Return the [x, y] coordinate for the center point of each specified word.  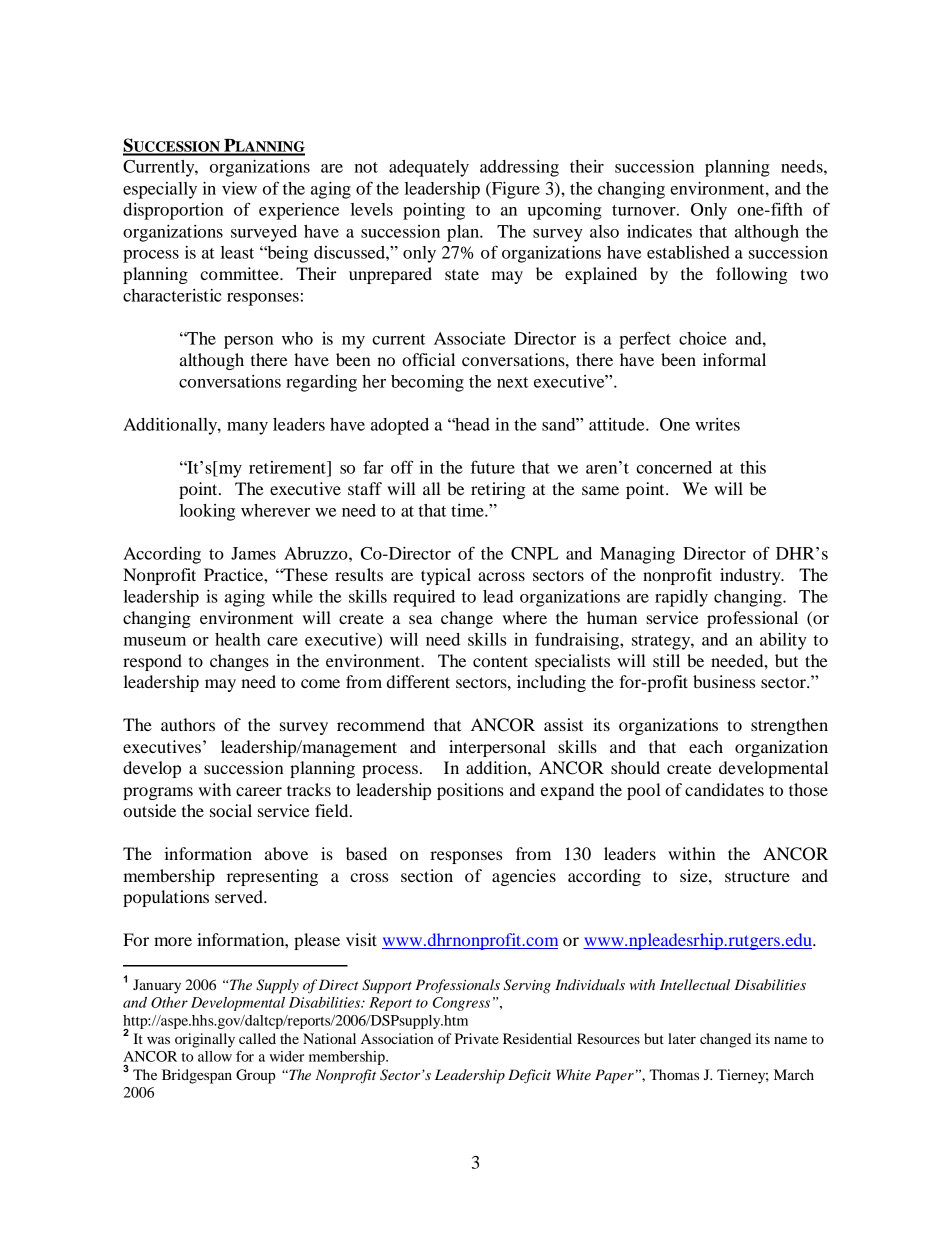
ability [783, 641]
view [239, 188]
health [238, 639]
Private [477, 1038]
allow [215, 1056]
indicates [659, 231]
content [500, 661]
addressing [519, 168]
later [682, 1038]
